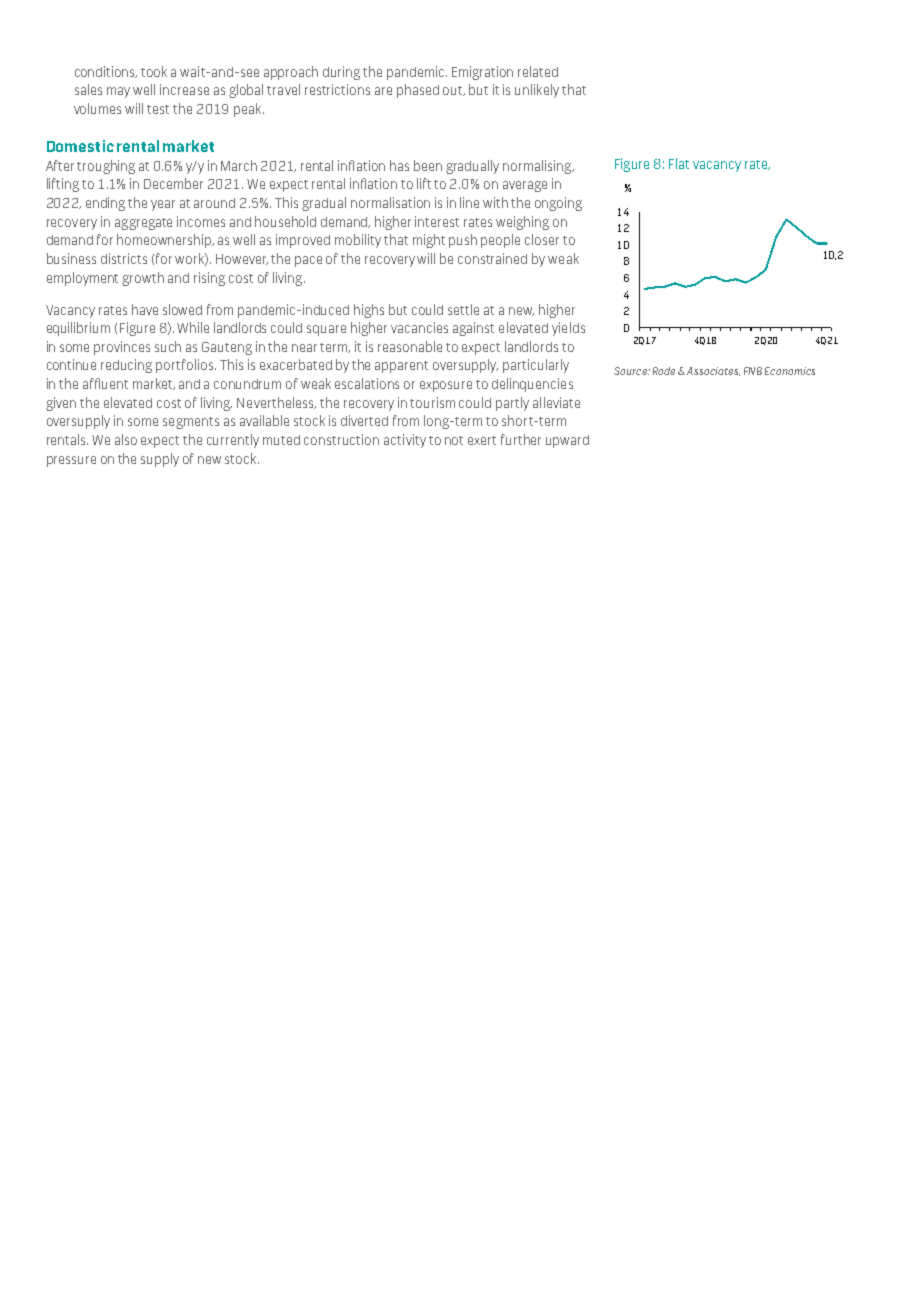  I want to click on December, so click(173, 183).
